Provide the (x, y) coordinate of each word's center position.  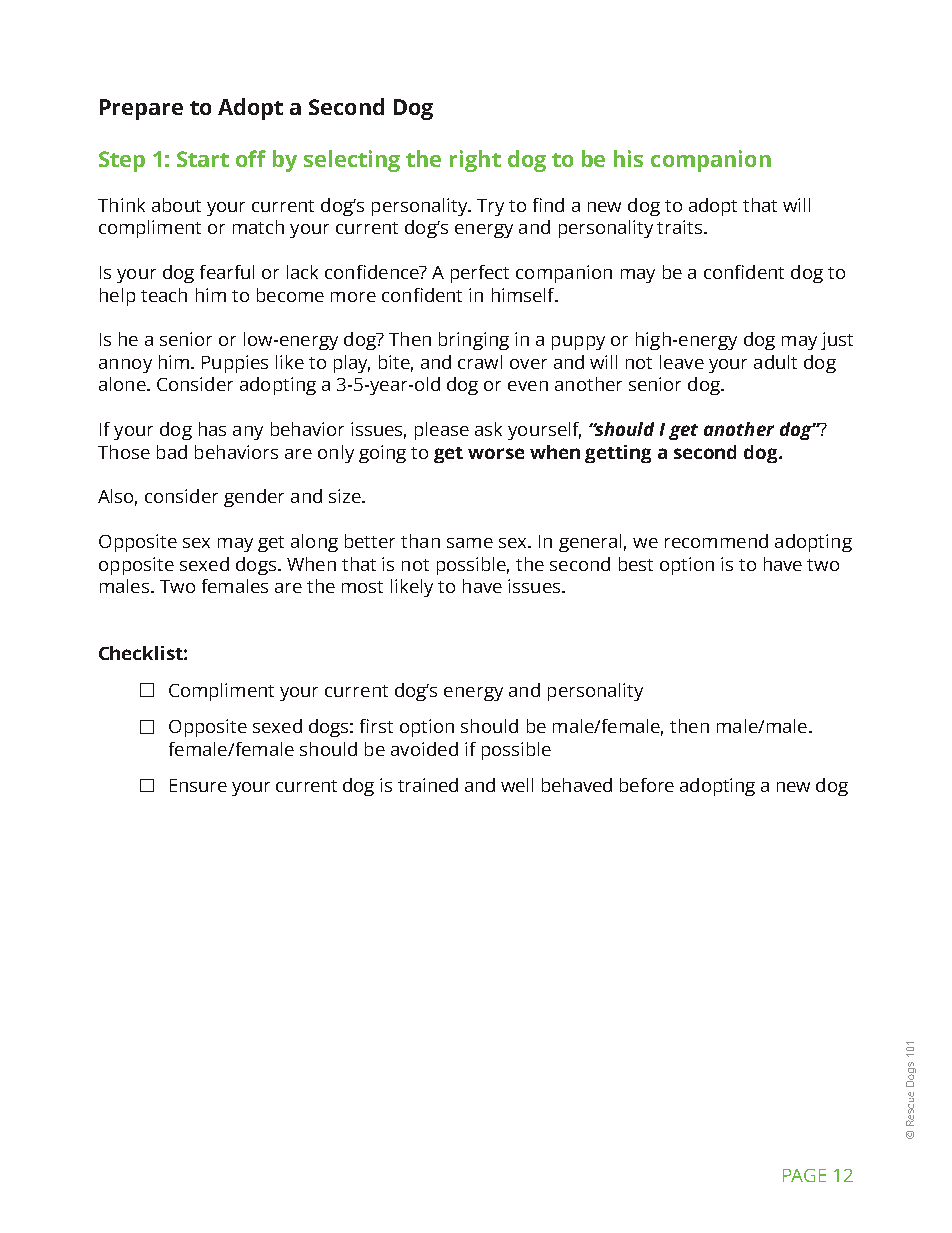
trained (428, 785)
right (475, 161)
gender (254, 498)
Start (203, 159)
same (470, 543)
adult (775, 362)
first (376, 726)
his (628, 158)
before (647, 785)
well (517, 785)
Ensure (198, 785)
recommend (716, 541)
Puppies (235, 364)
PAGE (804, 1175)
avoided (424, 749)
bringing (474, 341)
